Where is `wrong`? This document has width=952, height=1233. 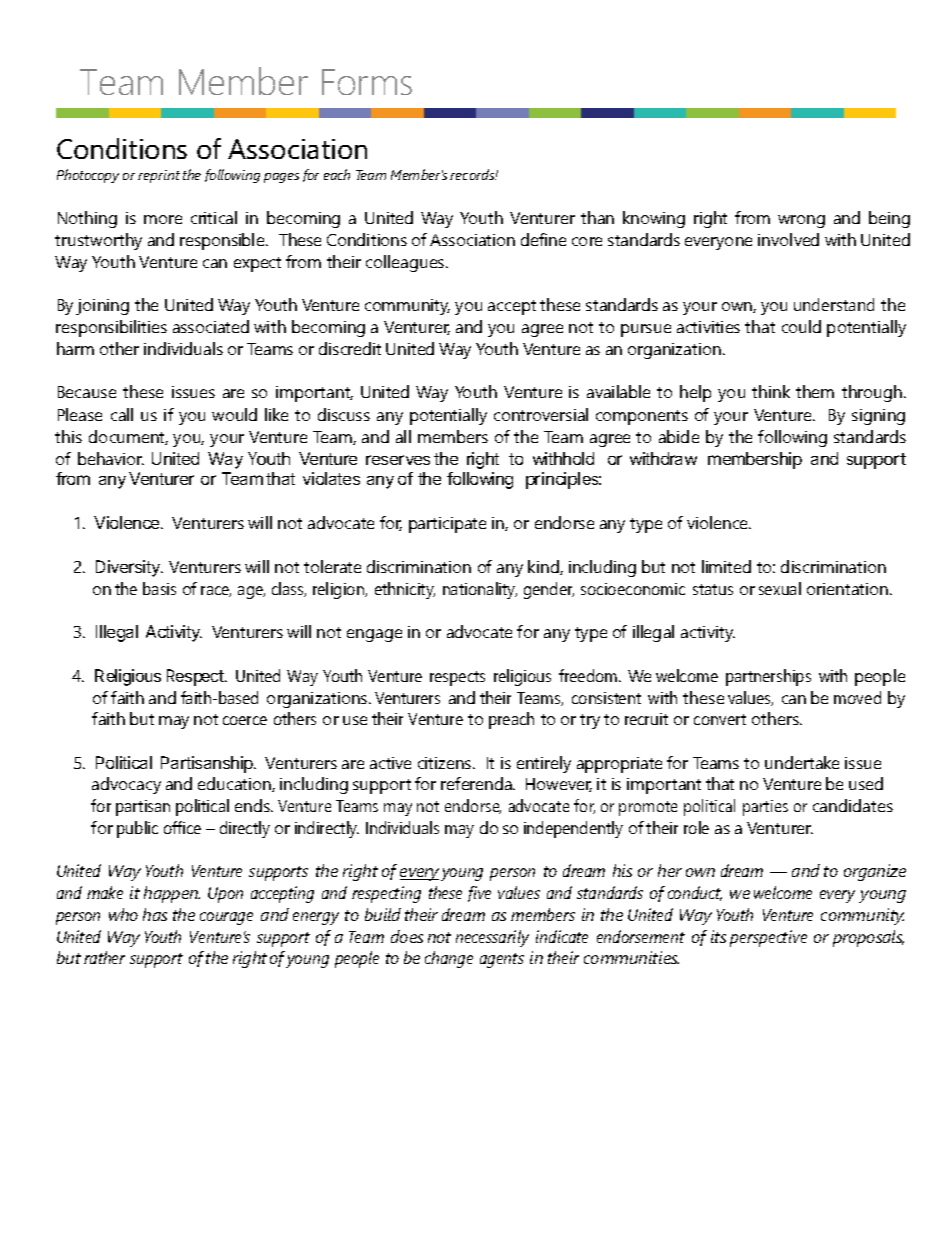 wrong is located at coordinates (801, 221).
